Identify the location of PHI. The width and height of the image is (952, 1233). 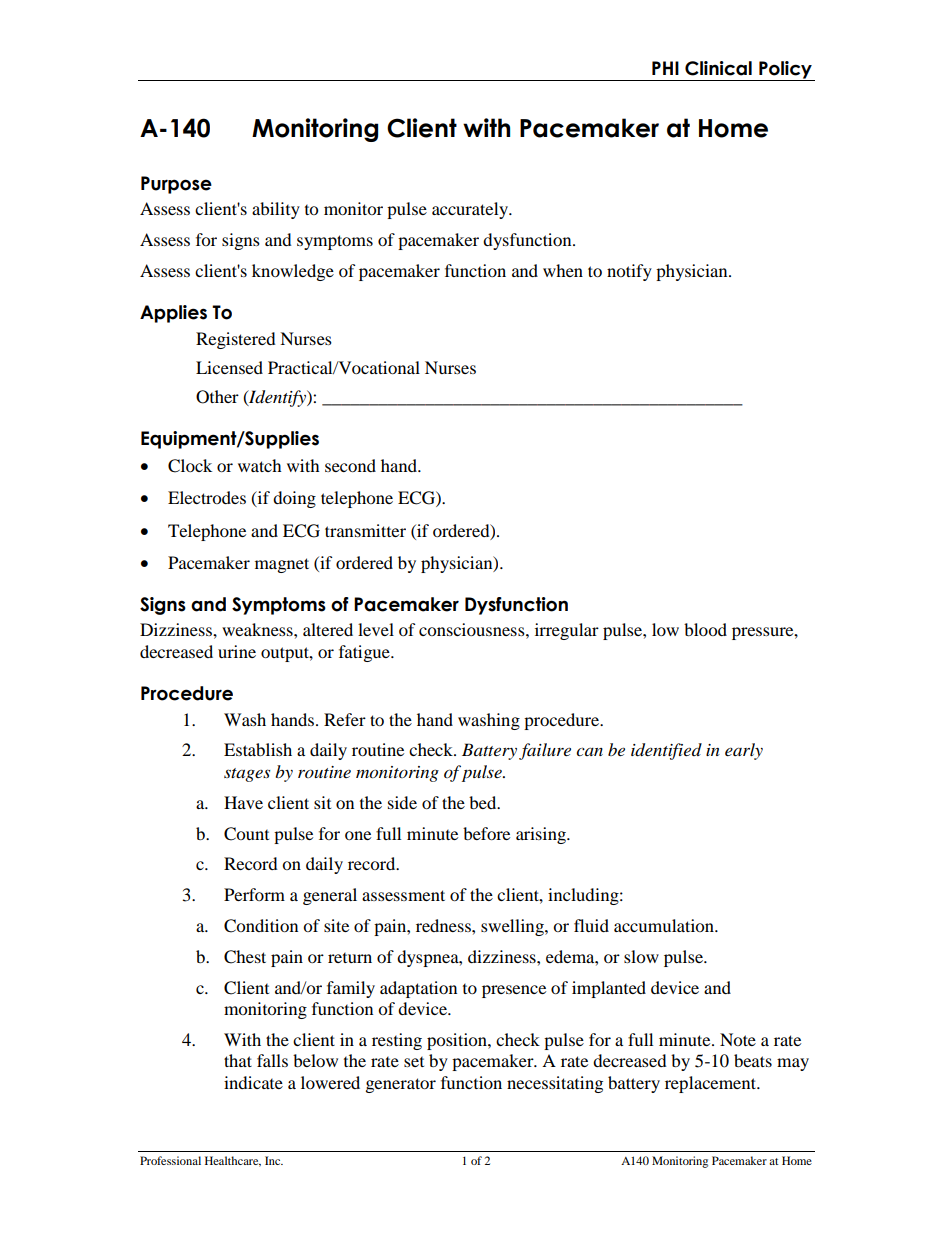
(665, 68).
